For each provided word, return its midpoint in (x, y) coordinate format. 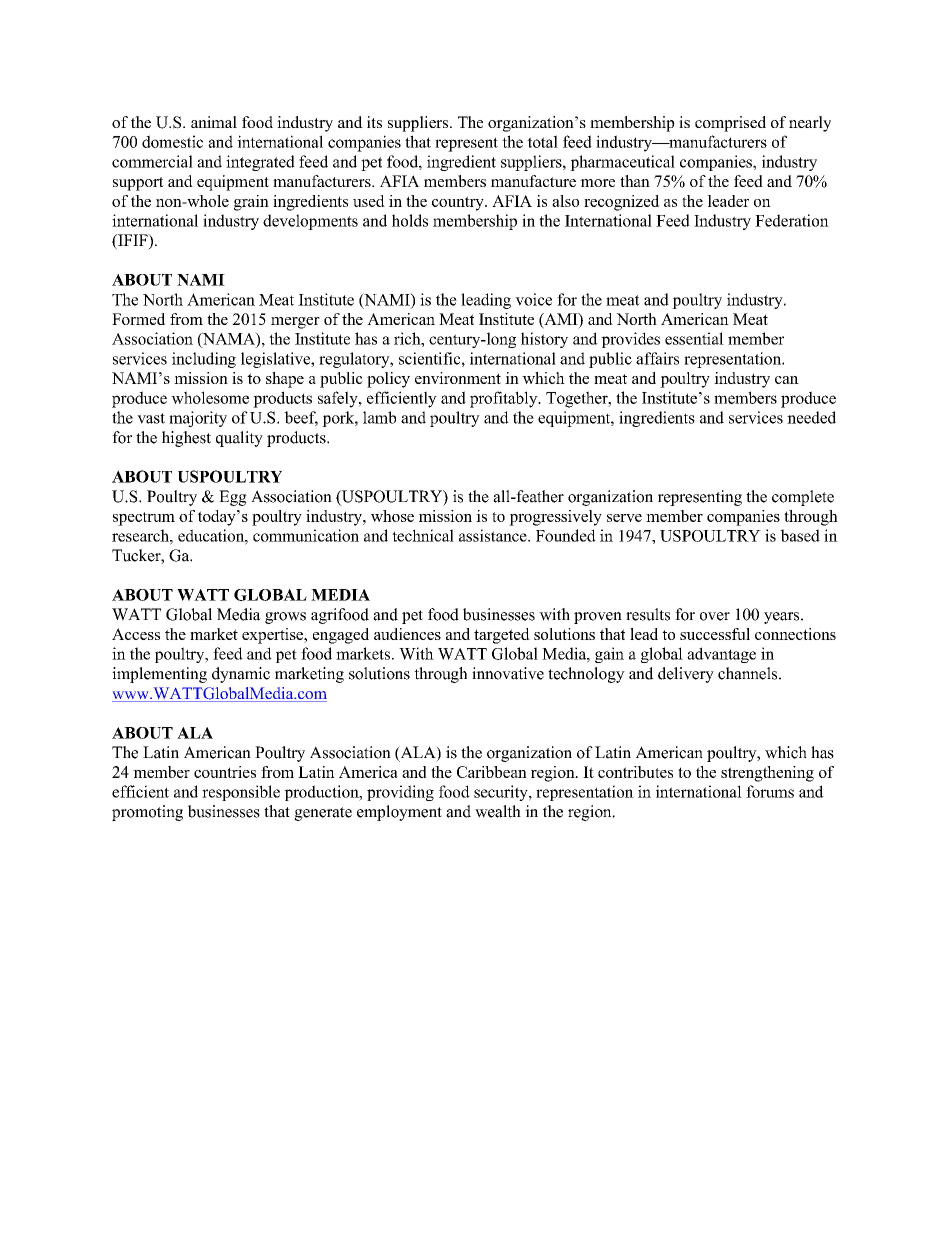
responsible (241, 793)
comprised (730, 124)
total (542, 141)
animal (214, 122)
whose (392, 516)
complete (803, 498)
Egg (233, 498)
